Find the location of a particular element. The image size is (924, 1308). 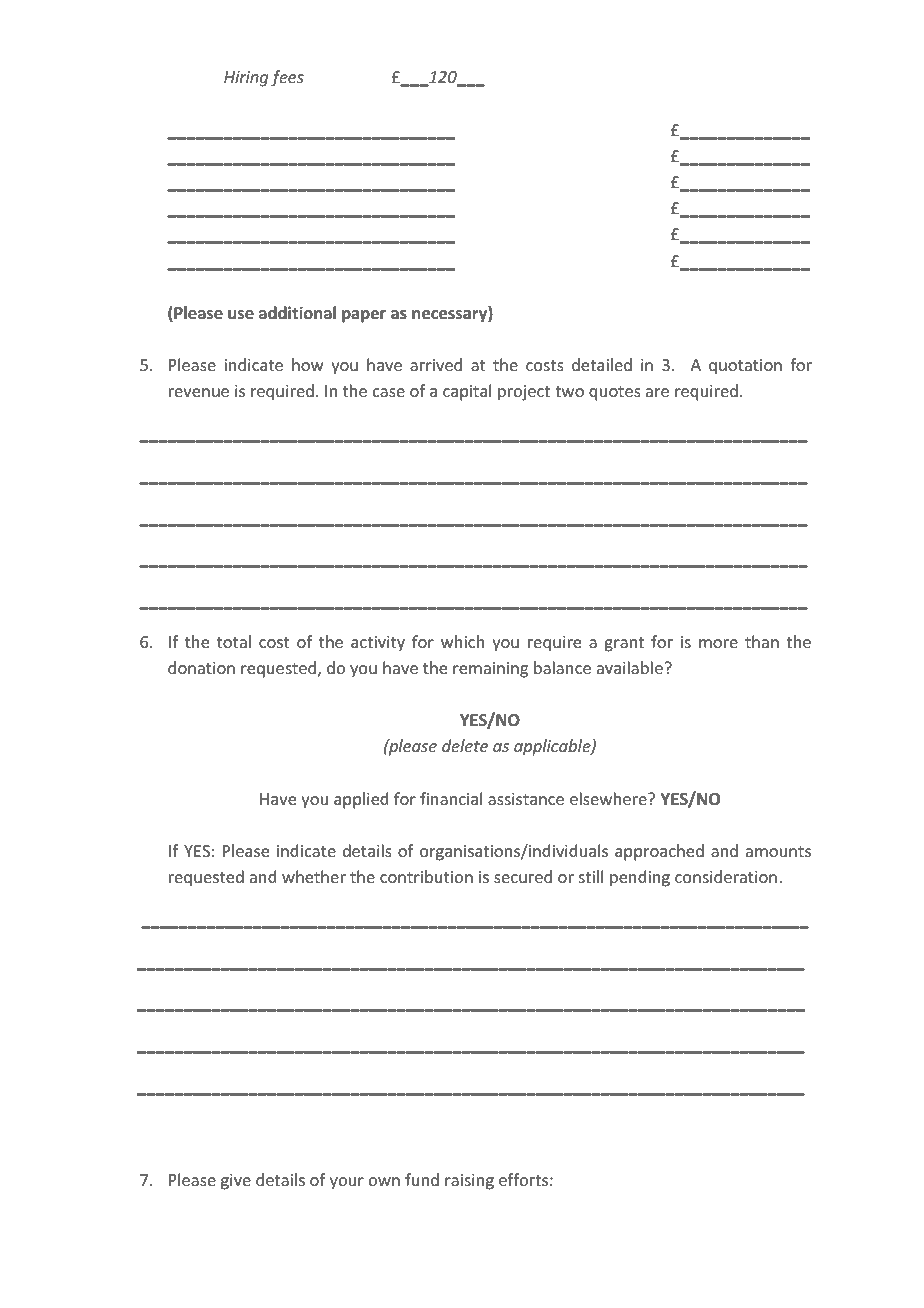

approached is located at coordinates (659, 852).
